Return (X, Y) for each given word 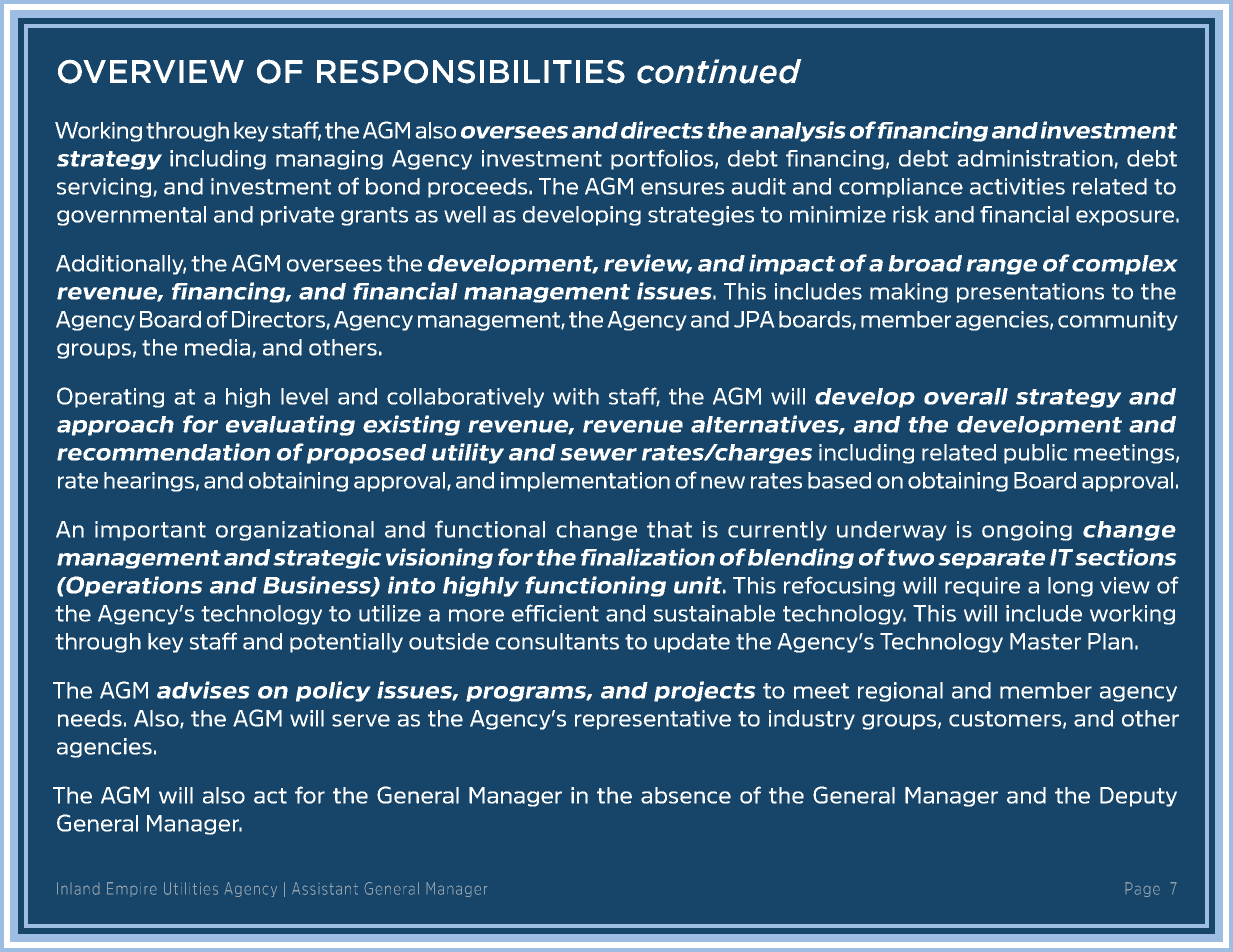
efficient (555, 613)
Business (318, 586)
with (576, 396)
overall (966, 396)
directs (662, 130)
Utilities (191, 888)
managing (329, 160)
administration (1035, 158)
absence (686, 795)
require (982, 587)
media (217, 347)
